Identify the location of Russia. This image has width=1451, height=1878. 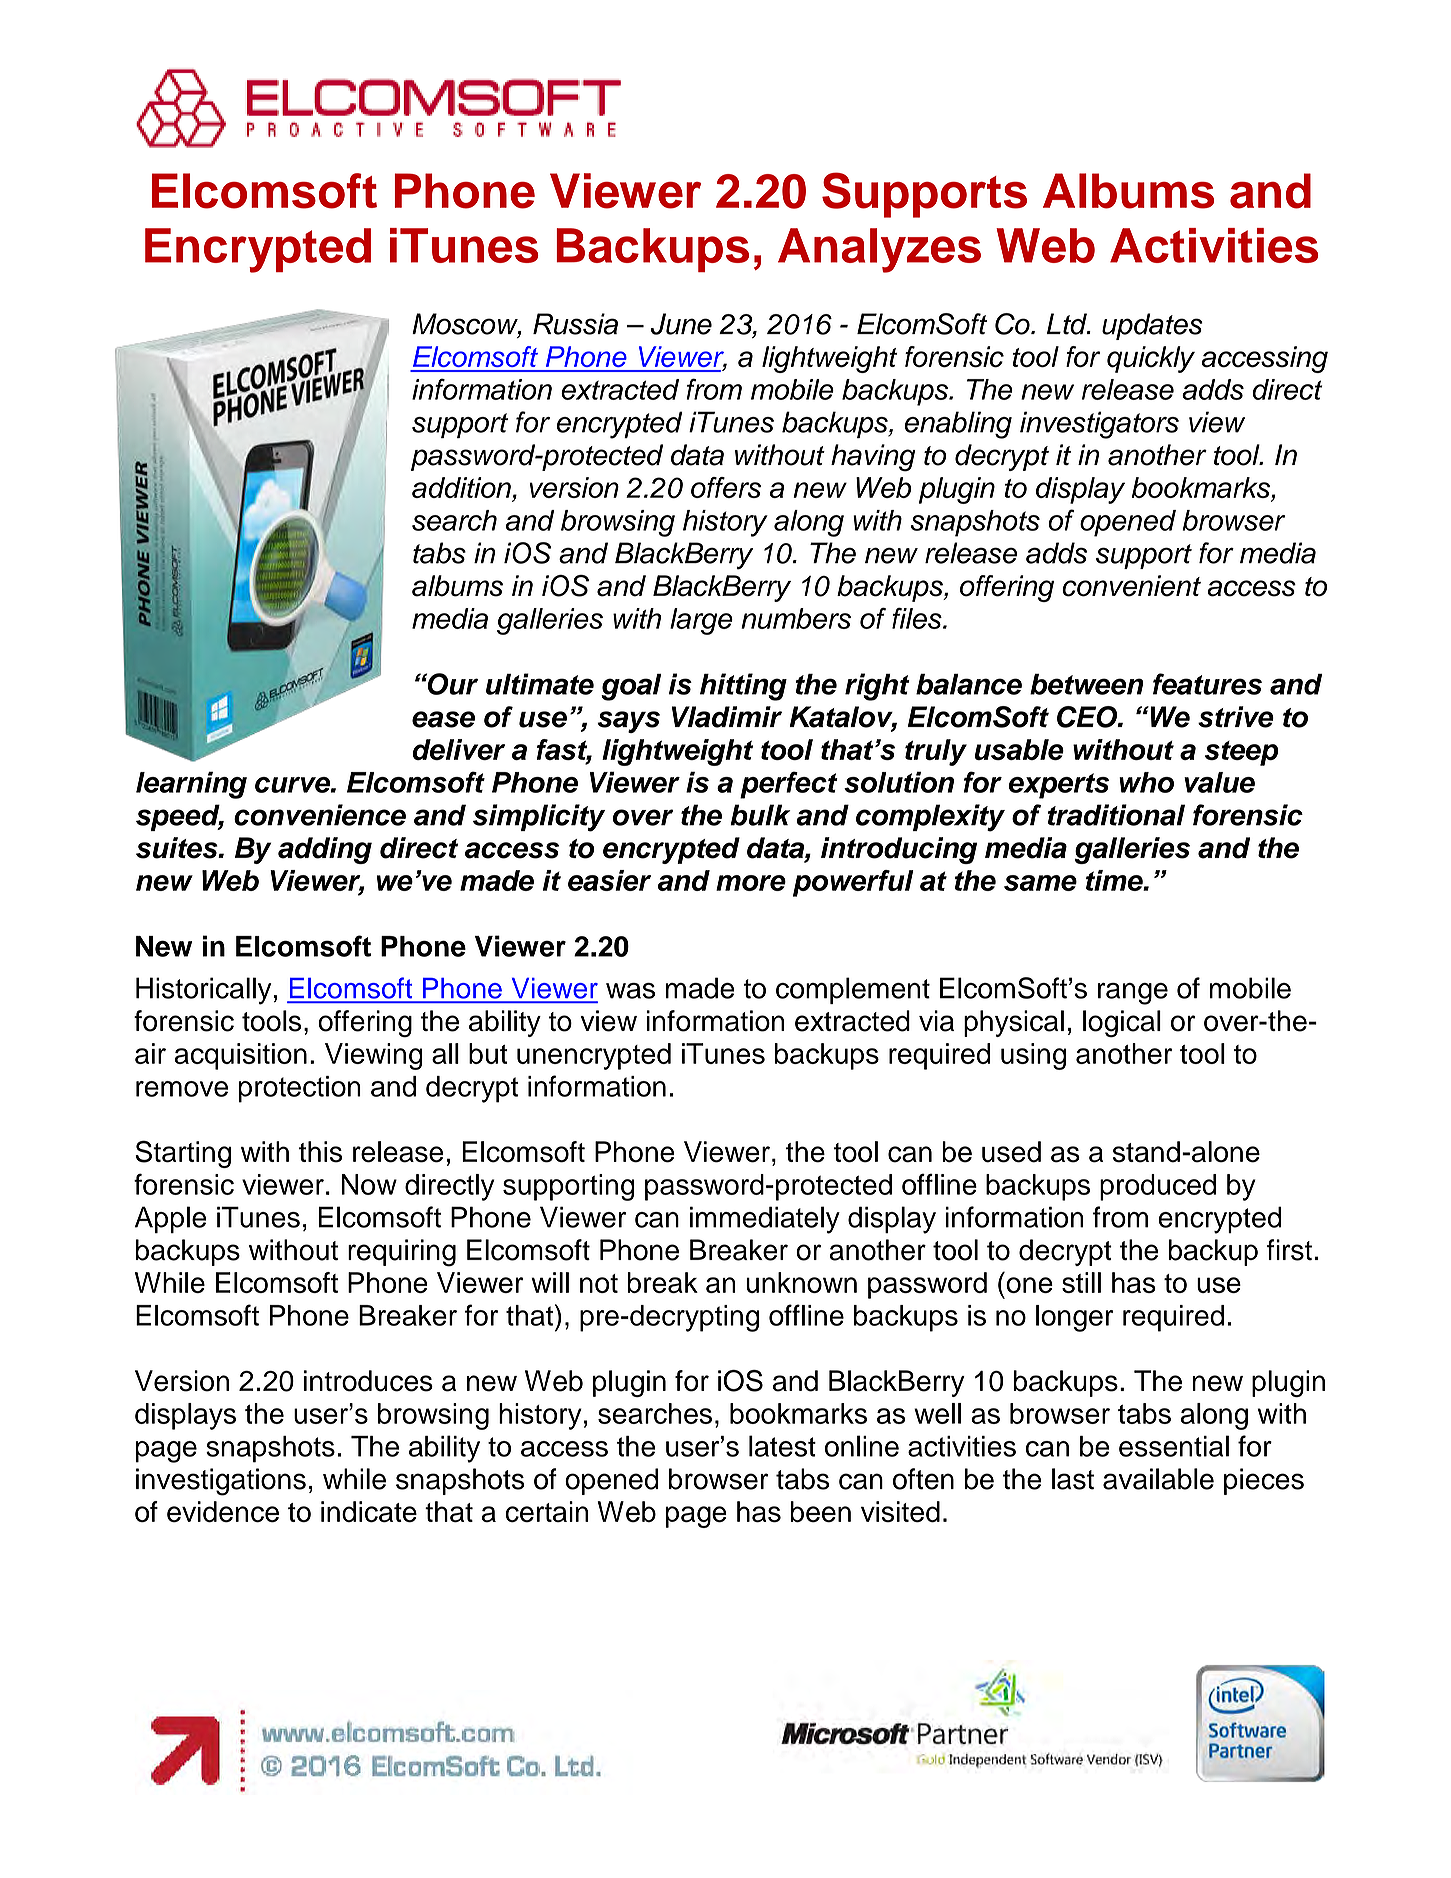
(575, 324).
